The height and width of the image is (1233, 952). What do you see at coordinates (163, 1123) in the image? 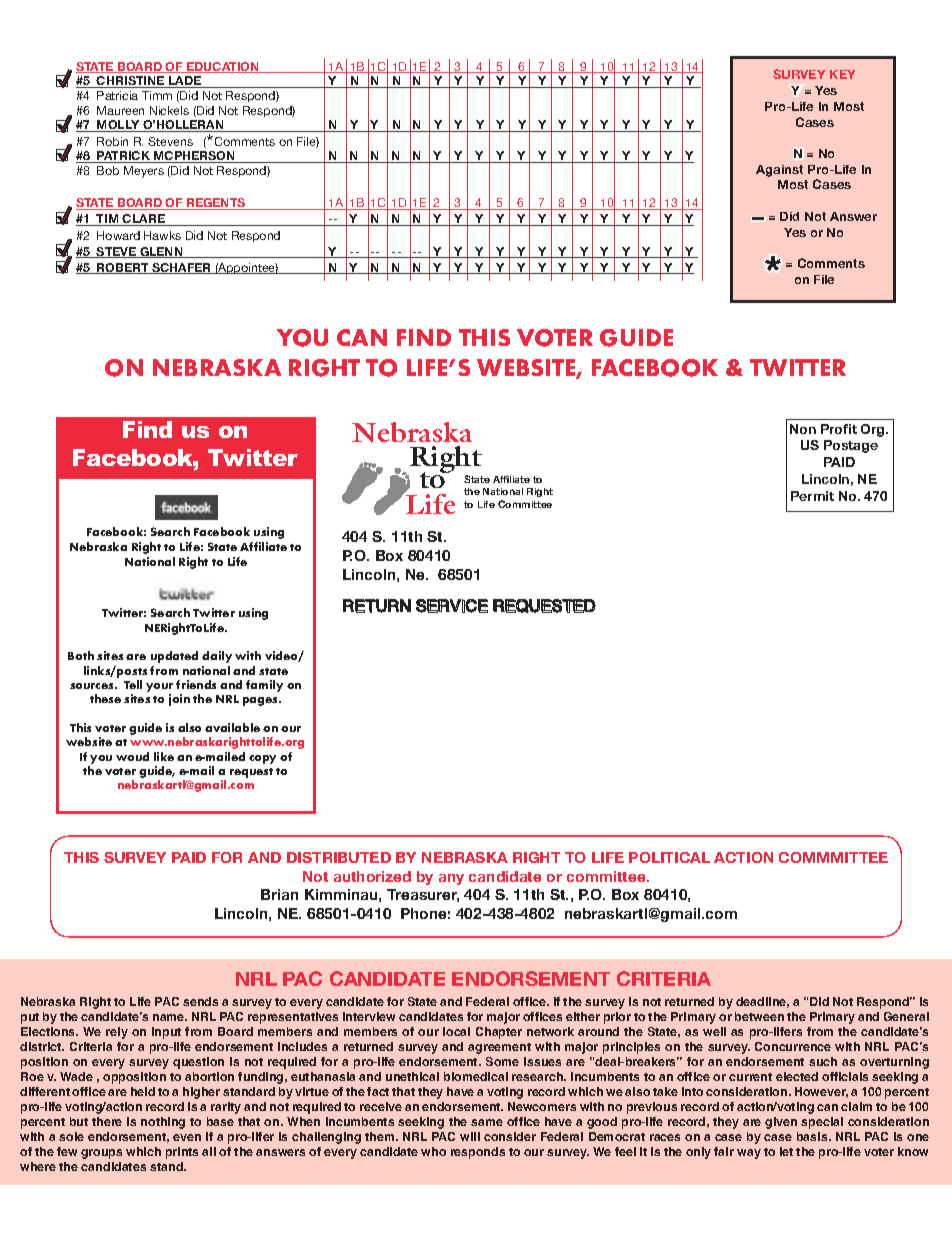
I see `nothing` at bounding box center [163, 1123].
